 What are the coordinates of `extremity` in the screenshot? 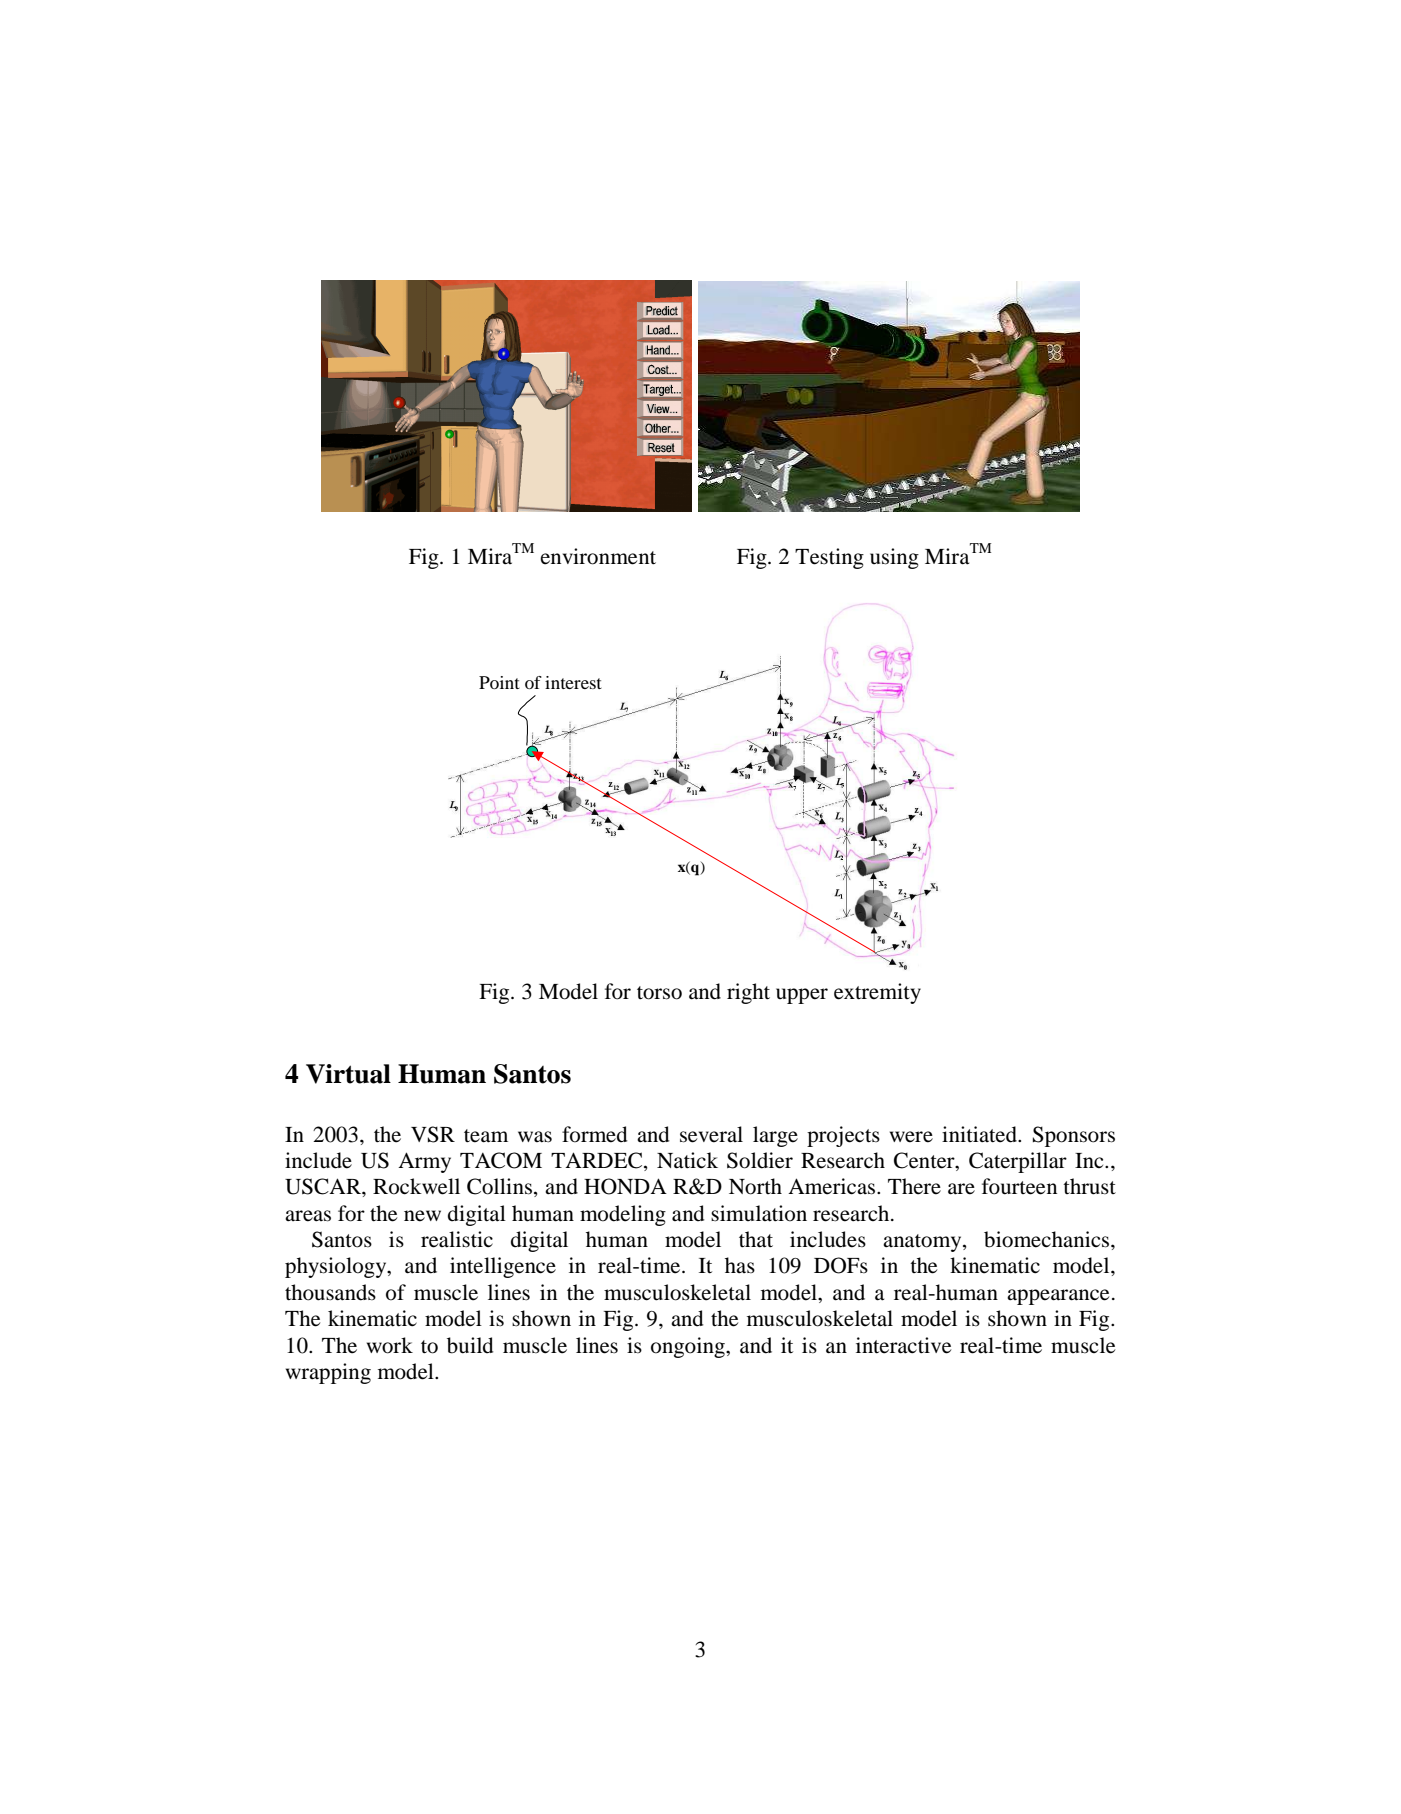 It's located at (877, 993).
